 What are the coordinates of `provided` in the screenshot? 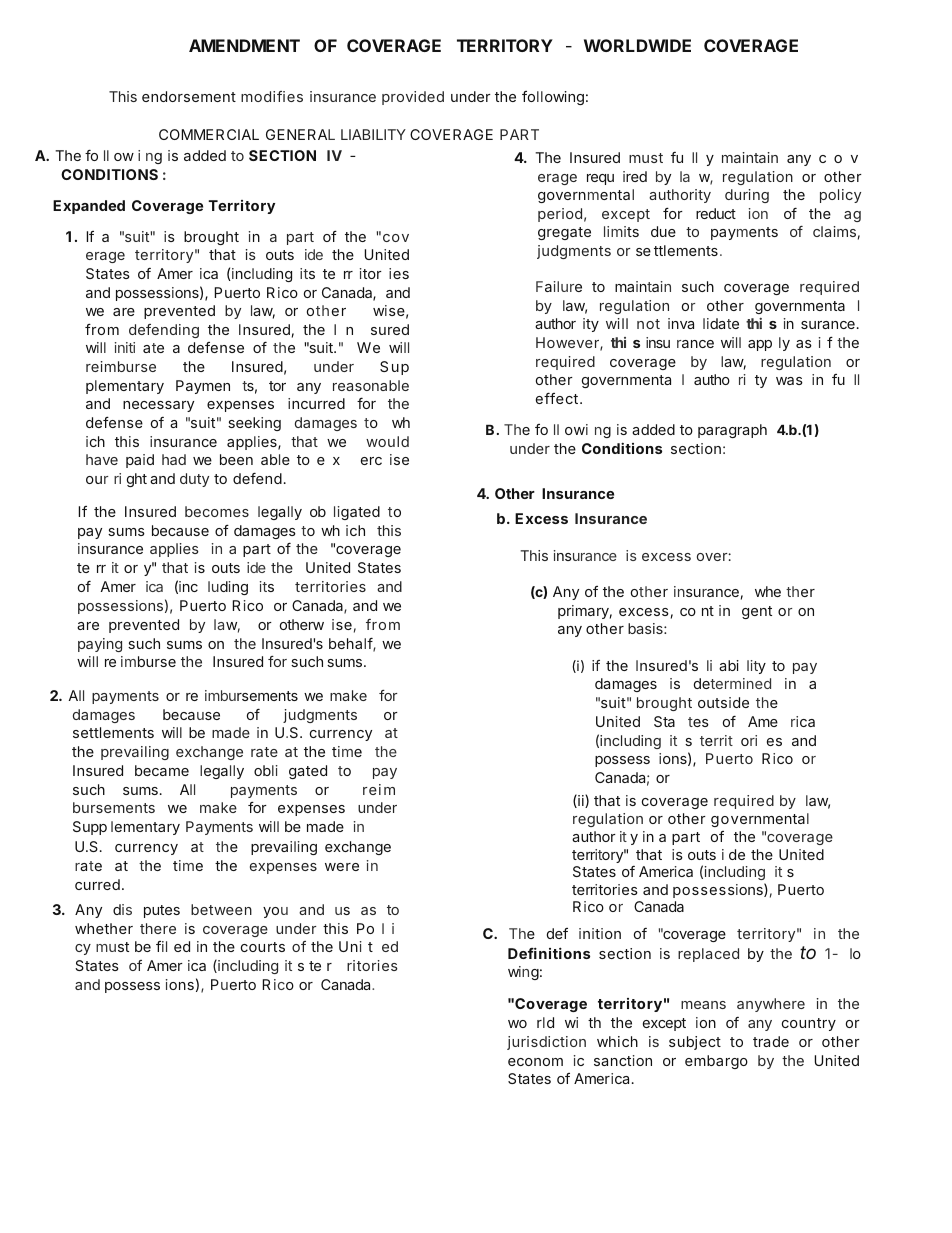 It's located at (413, 98).
